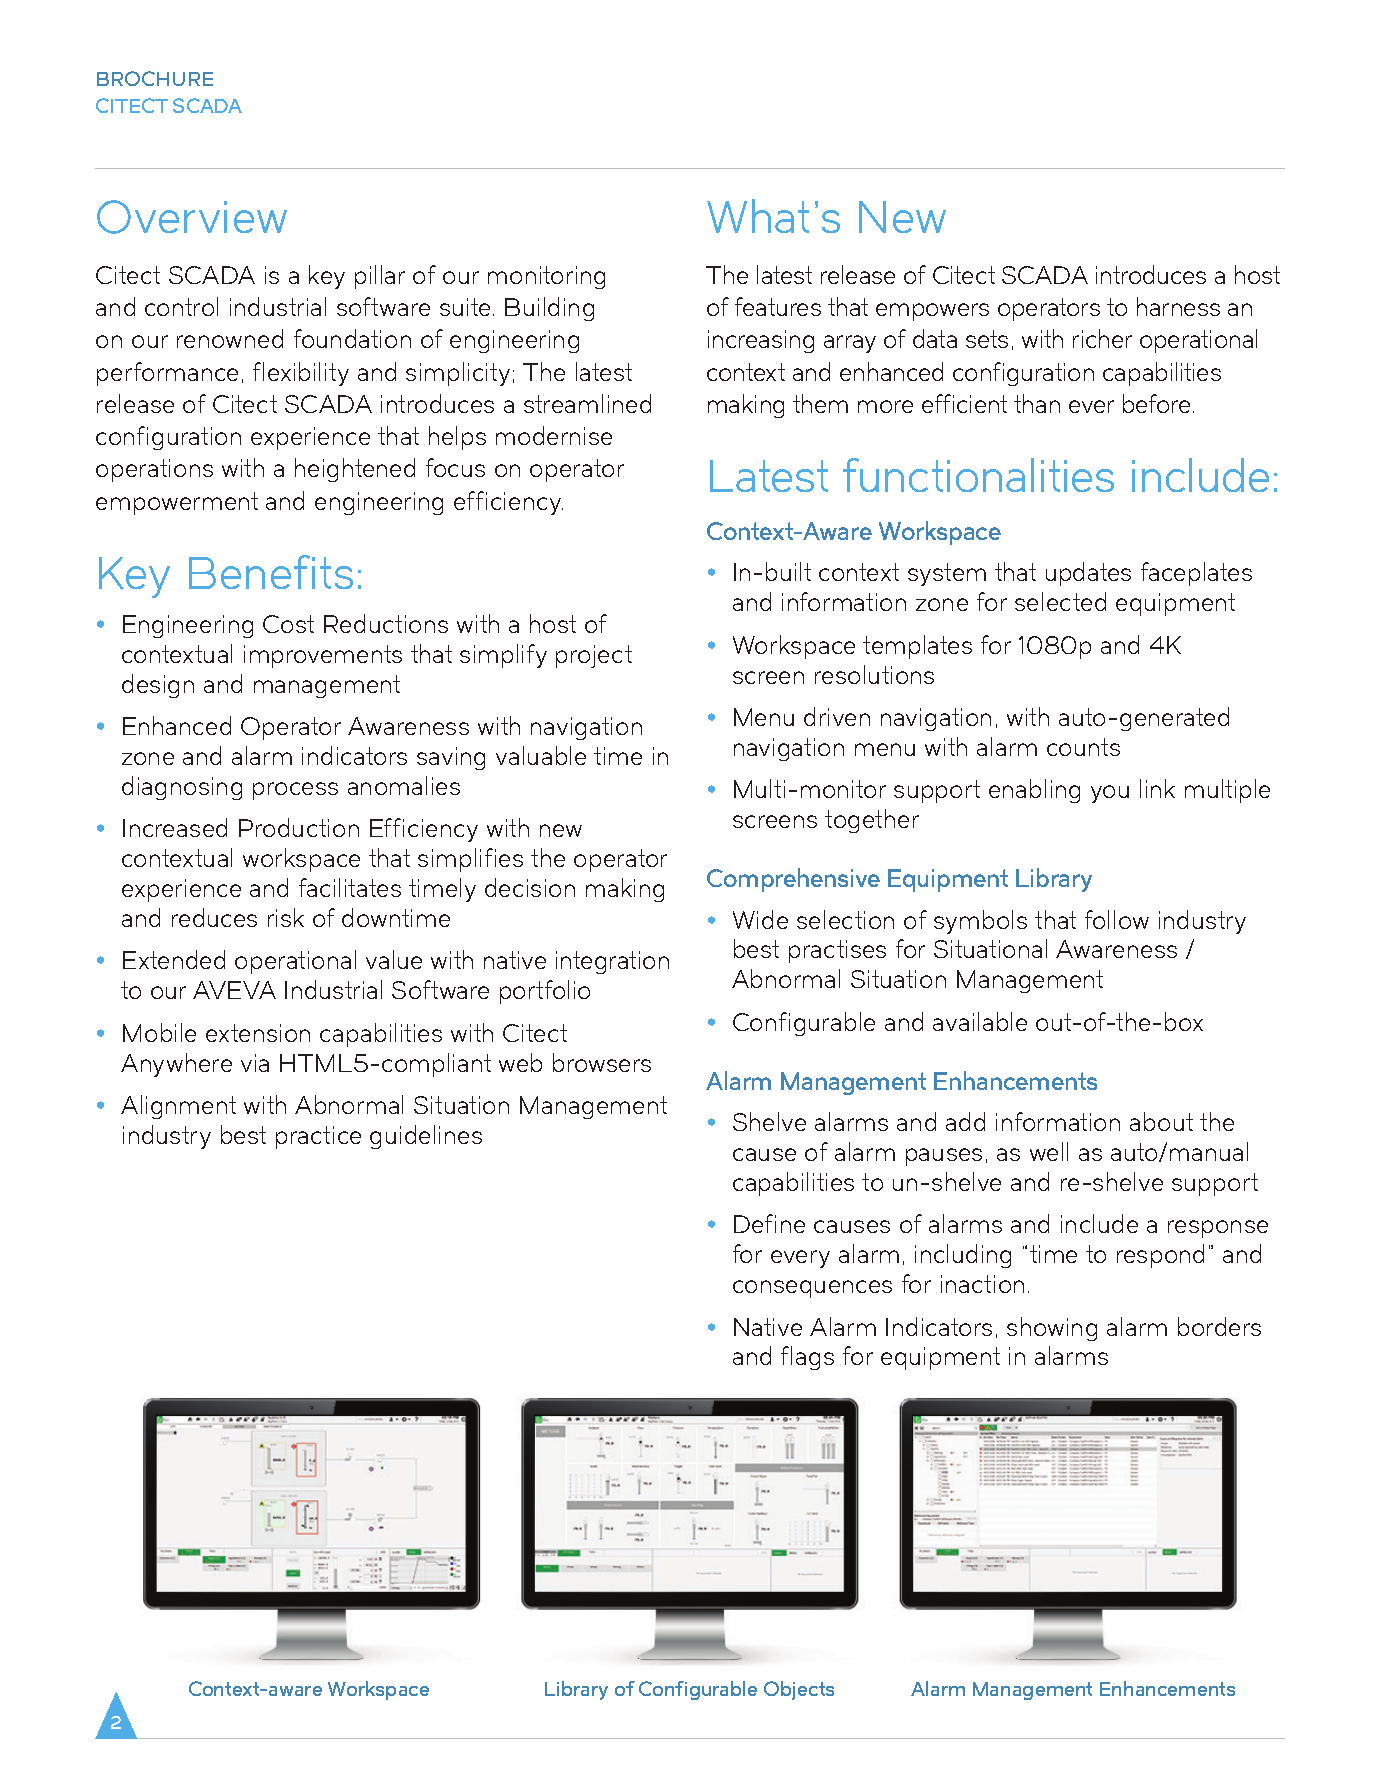 Image resolution: width=1381 pixels, height=1787 pixels. What do you see at coordinates (769, 1223) in the page?
I see `Define` at bounding box center [769, 1223].
